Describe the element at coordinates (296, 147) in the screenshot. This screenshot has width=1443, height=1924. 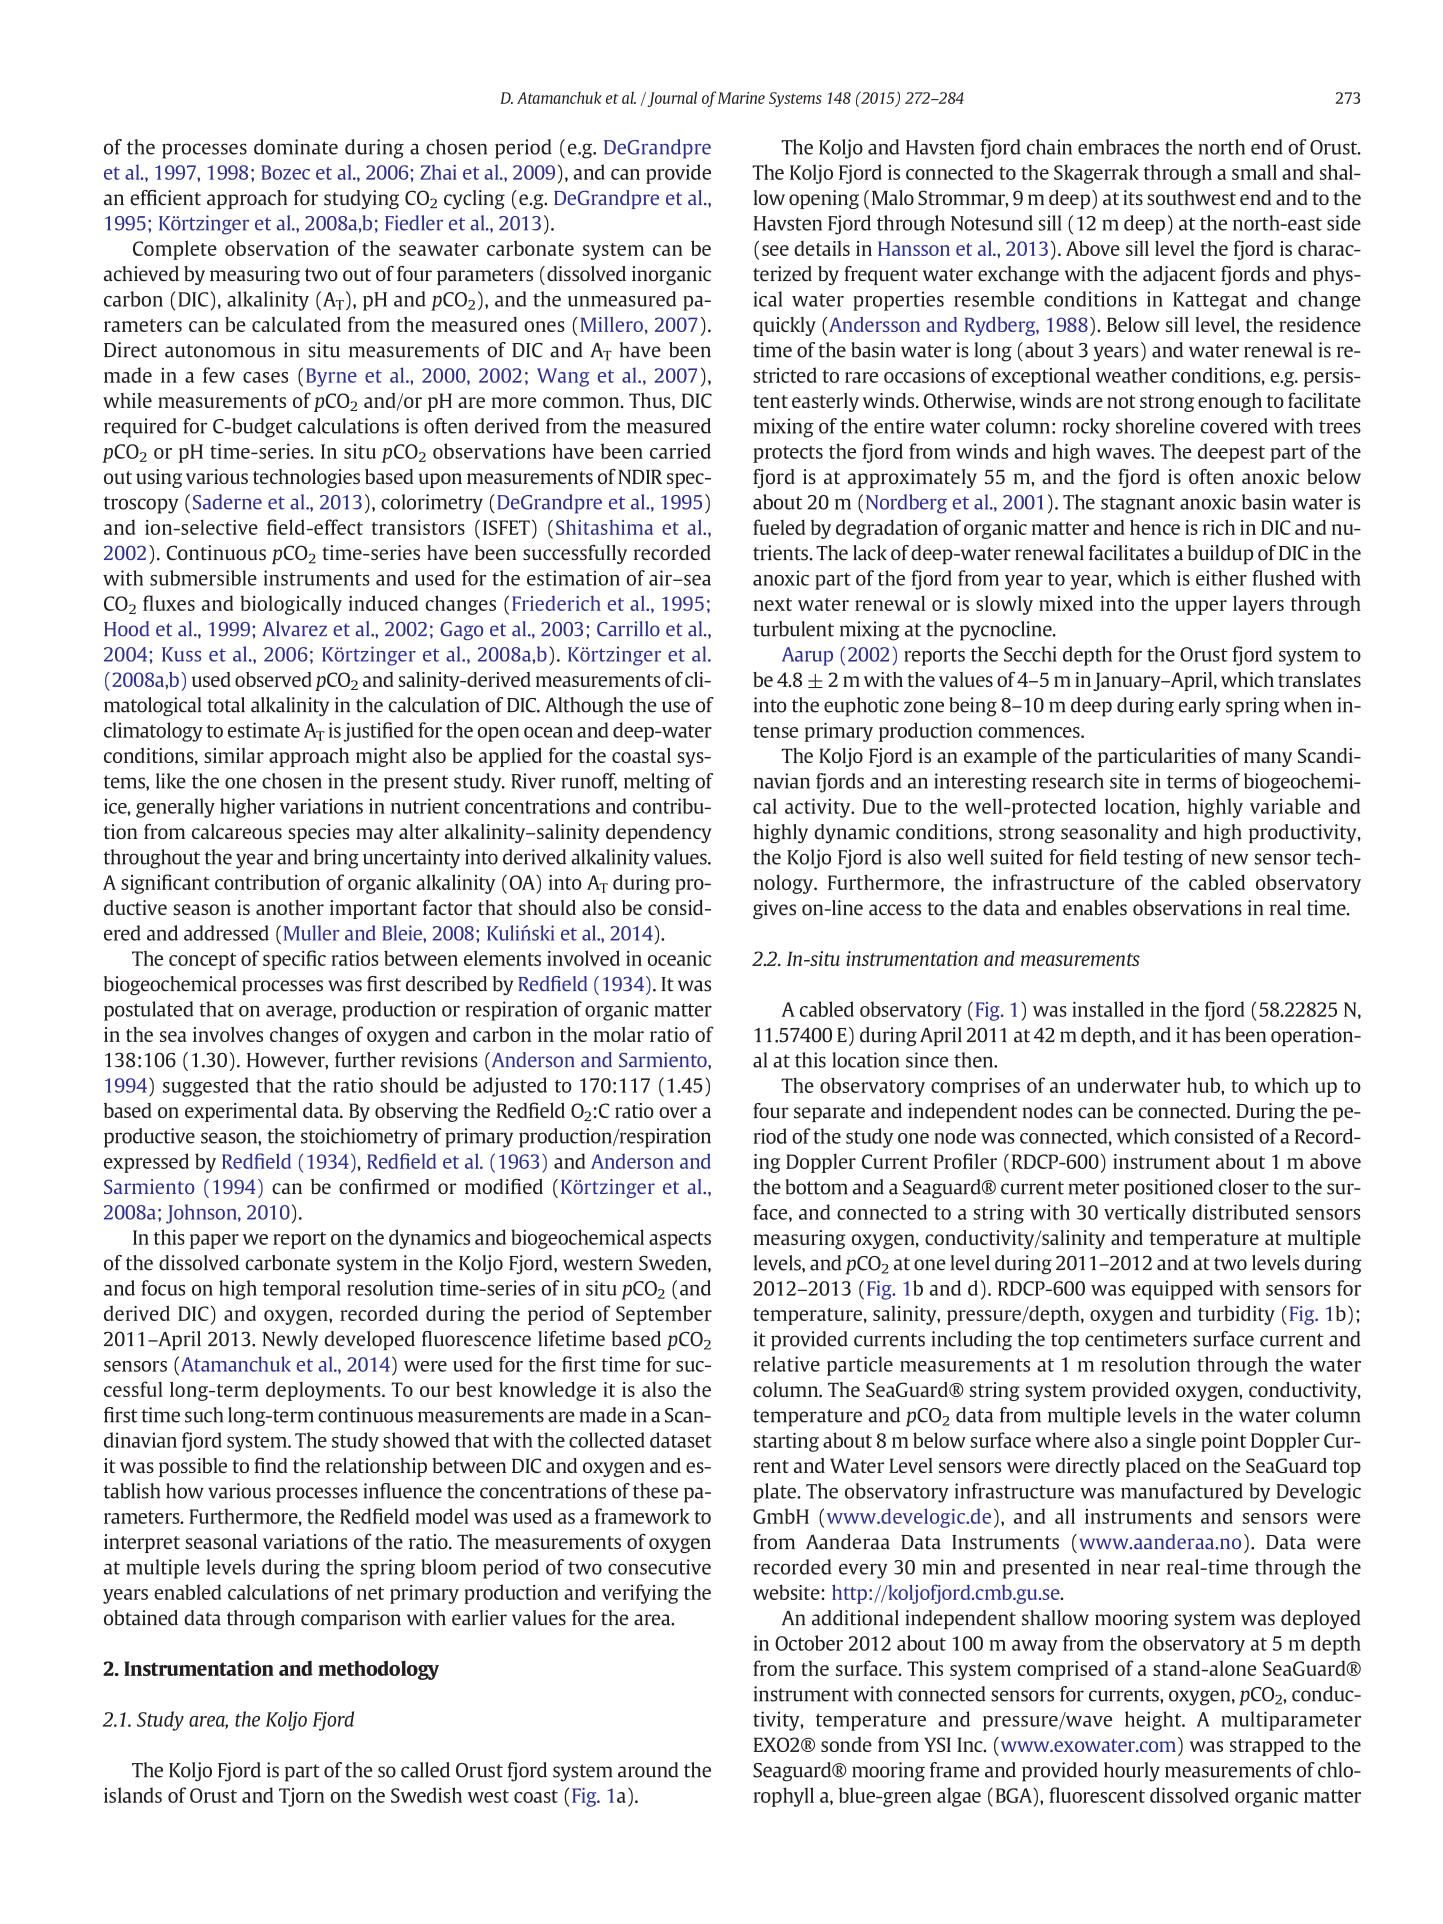
I see `dominate` at that location.
